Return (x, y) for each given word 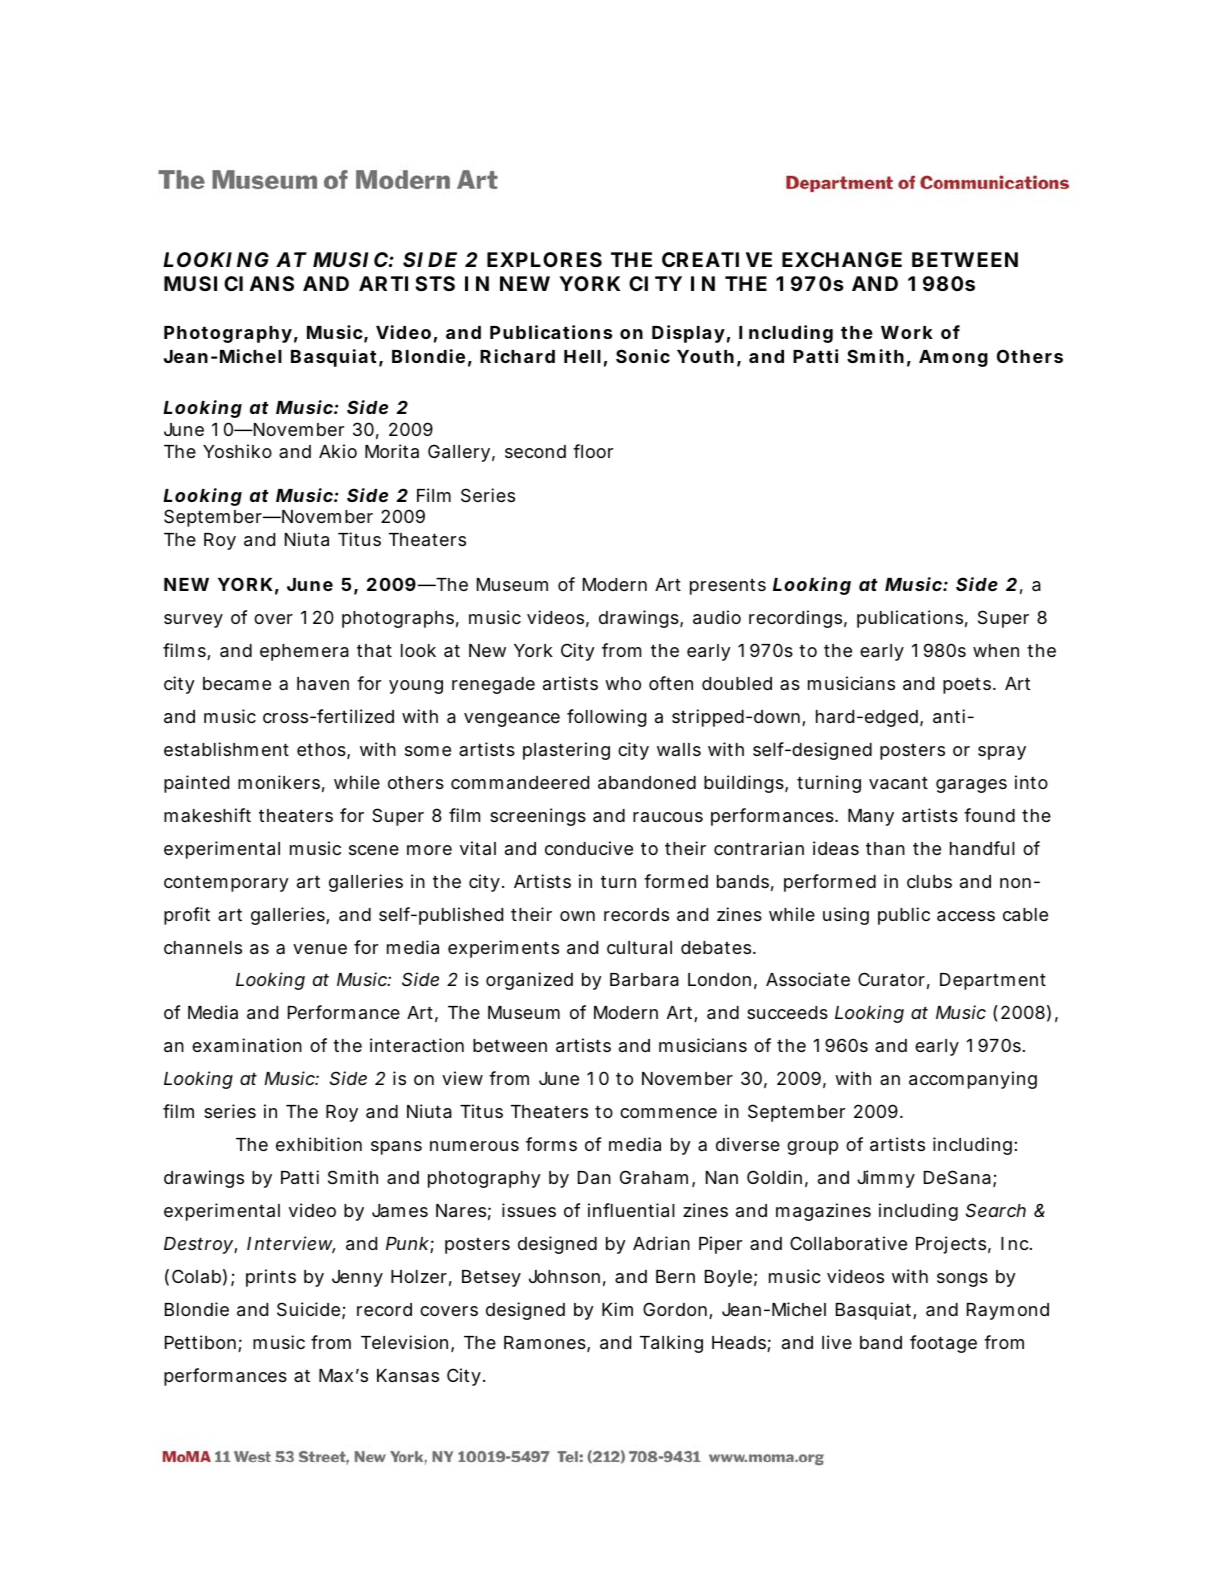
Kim (617, 1309)
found (989, 815)
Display (688, 334)
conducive (589, 848)
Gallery (459, 453)
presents (728, 586)
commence (668, 1113)
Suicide (308, 1309)
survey (193, 621)
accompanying (973, 1080)
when (996, 650)
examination (247, 1045)
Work (907, 332)
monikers (279, 782)
